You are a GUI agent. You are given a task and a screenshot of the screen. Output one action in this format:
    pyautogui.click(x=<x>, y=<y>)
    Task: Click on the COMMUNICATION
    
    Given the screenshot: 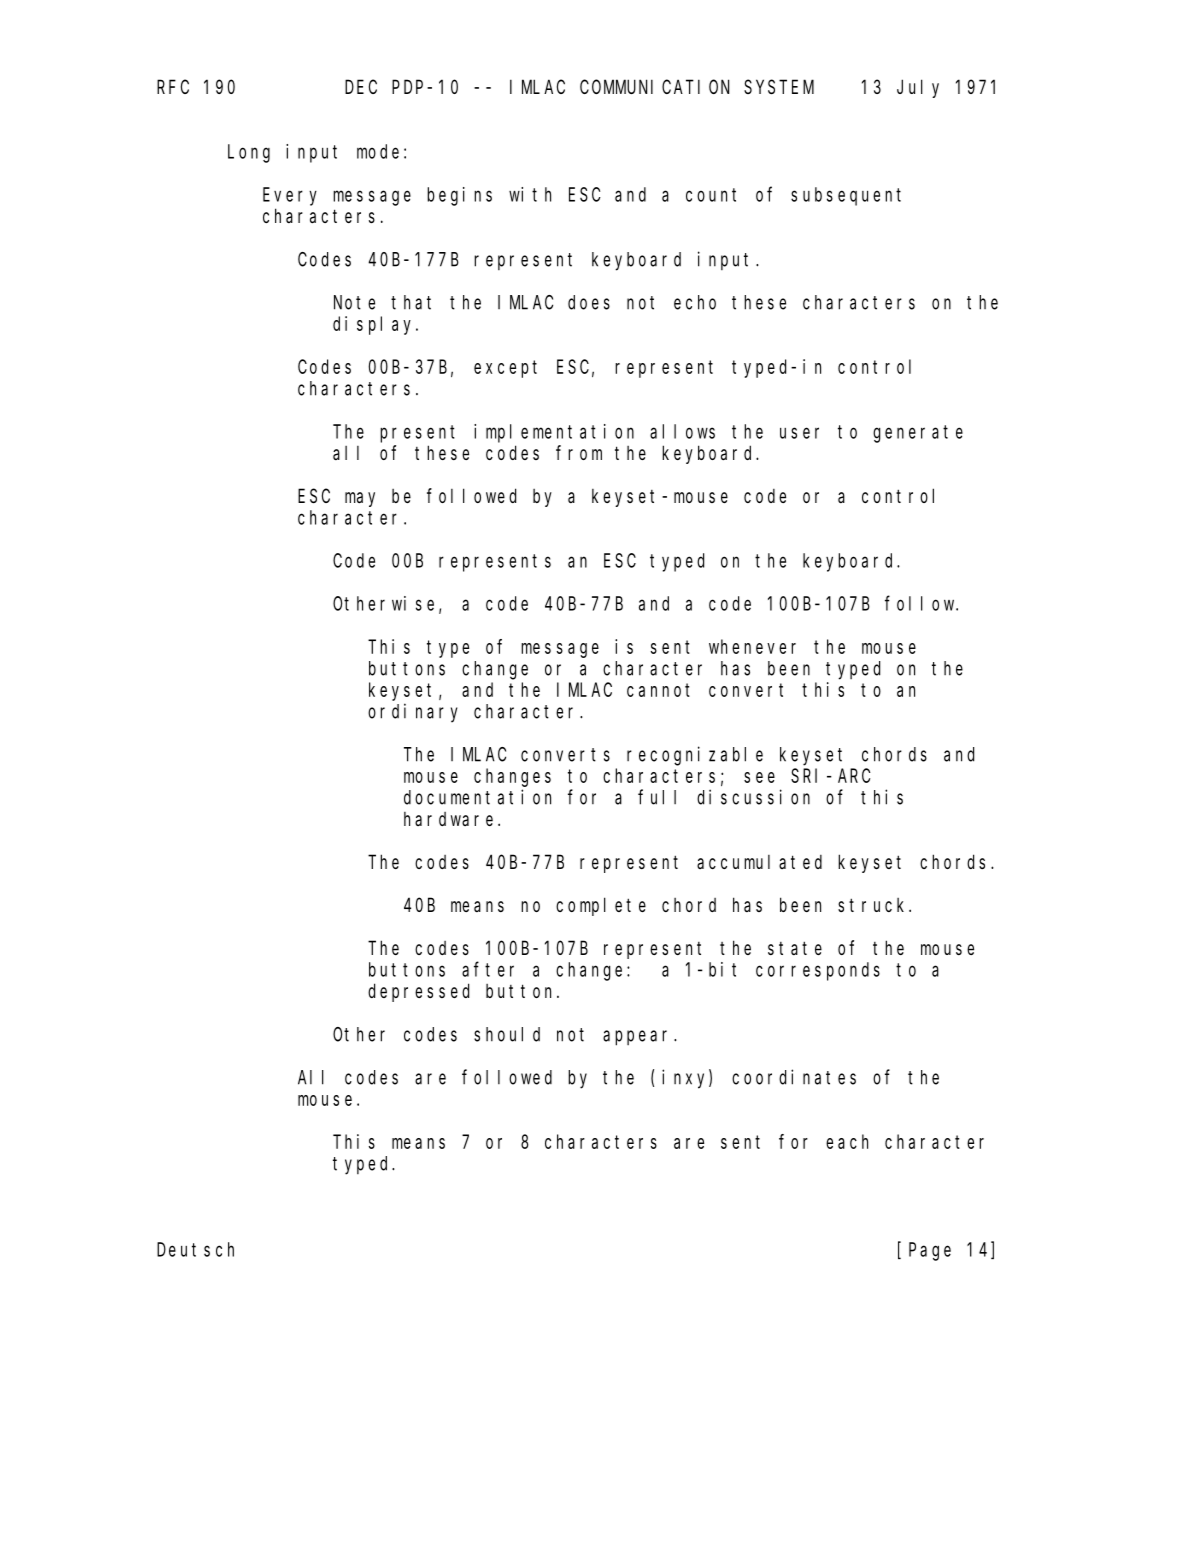 What is the action you would take?
    pyautogui.click(x=654, y=87)
